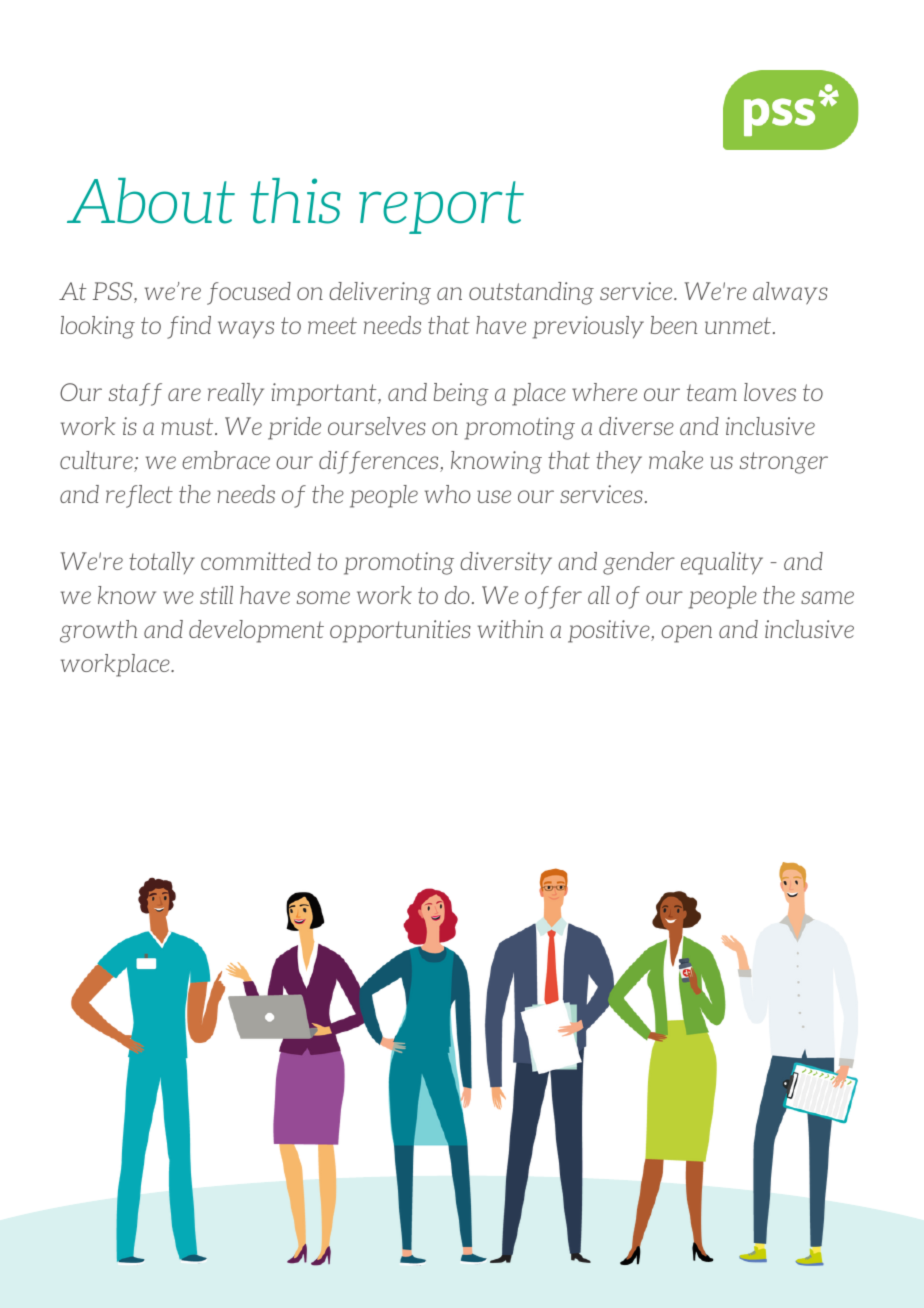 This screenshot has width=924, height=1308. I want to click on within, so click(510, 629).
